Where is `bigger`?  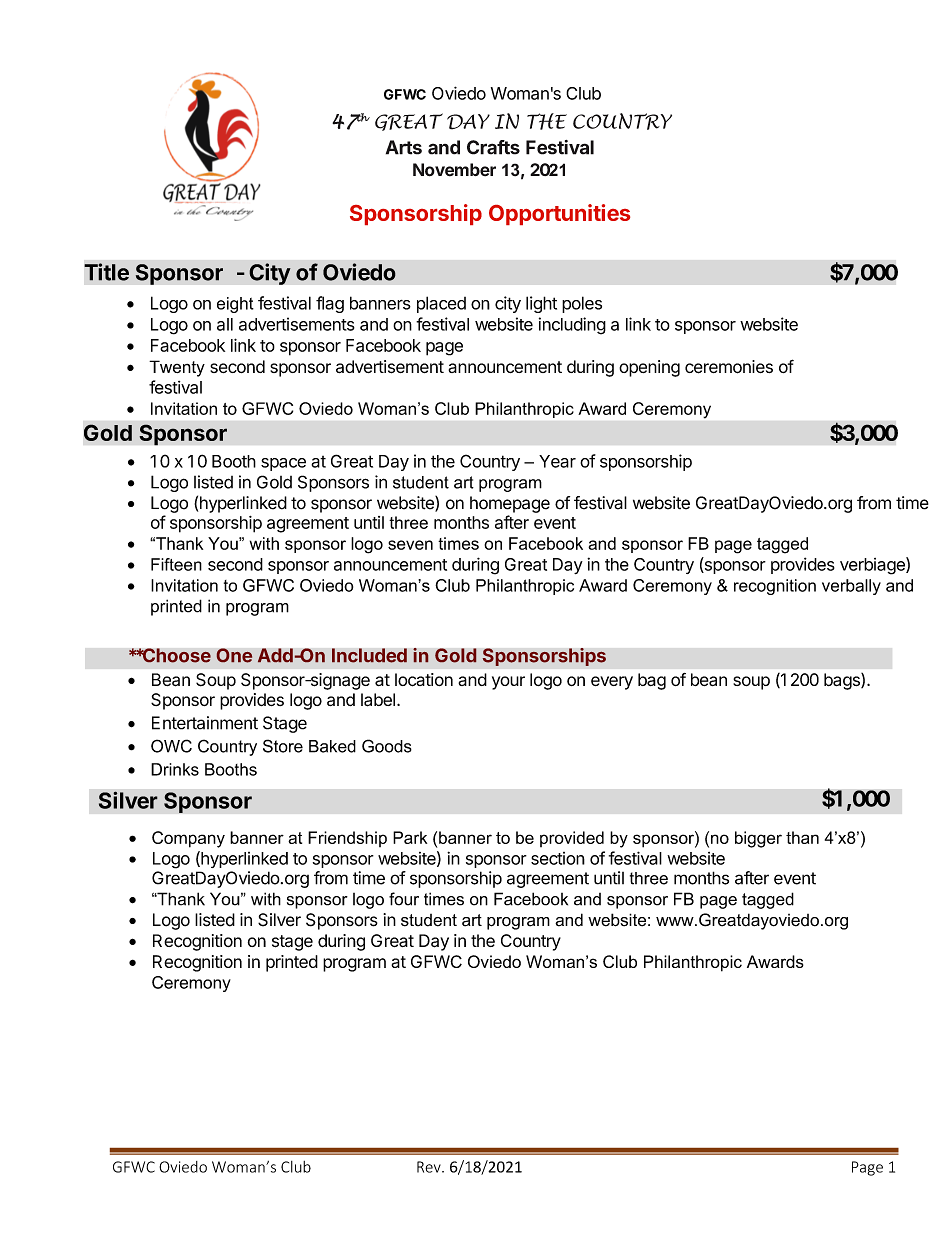
bigger is located at coordinates (758, 839).
